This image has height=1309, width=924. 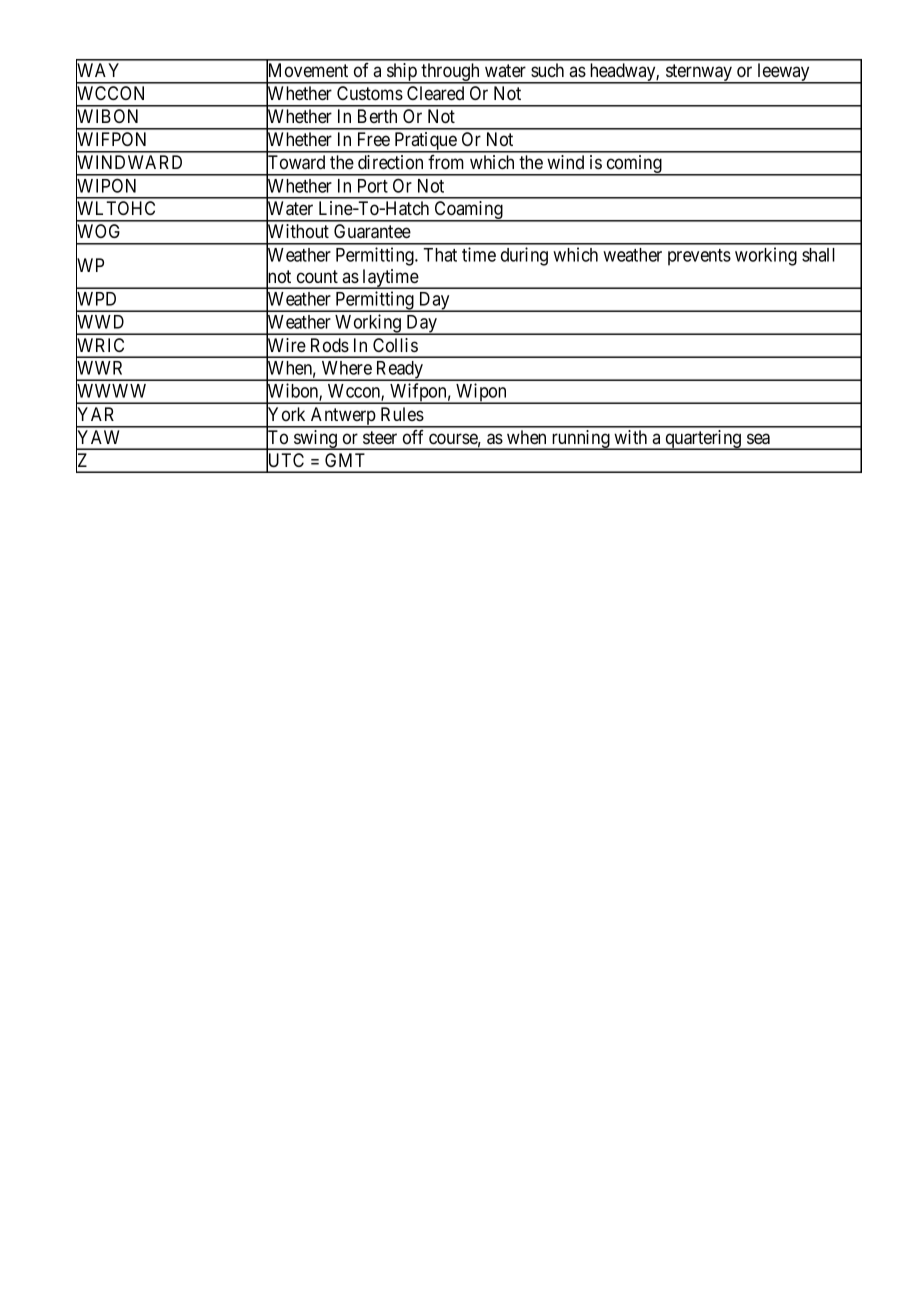 I want to click on Port, so click(x=373, y=186).
